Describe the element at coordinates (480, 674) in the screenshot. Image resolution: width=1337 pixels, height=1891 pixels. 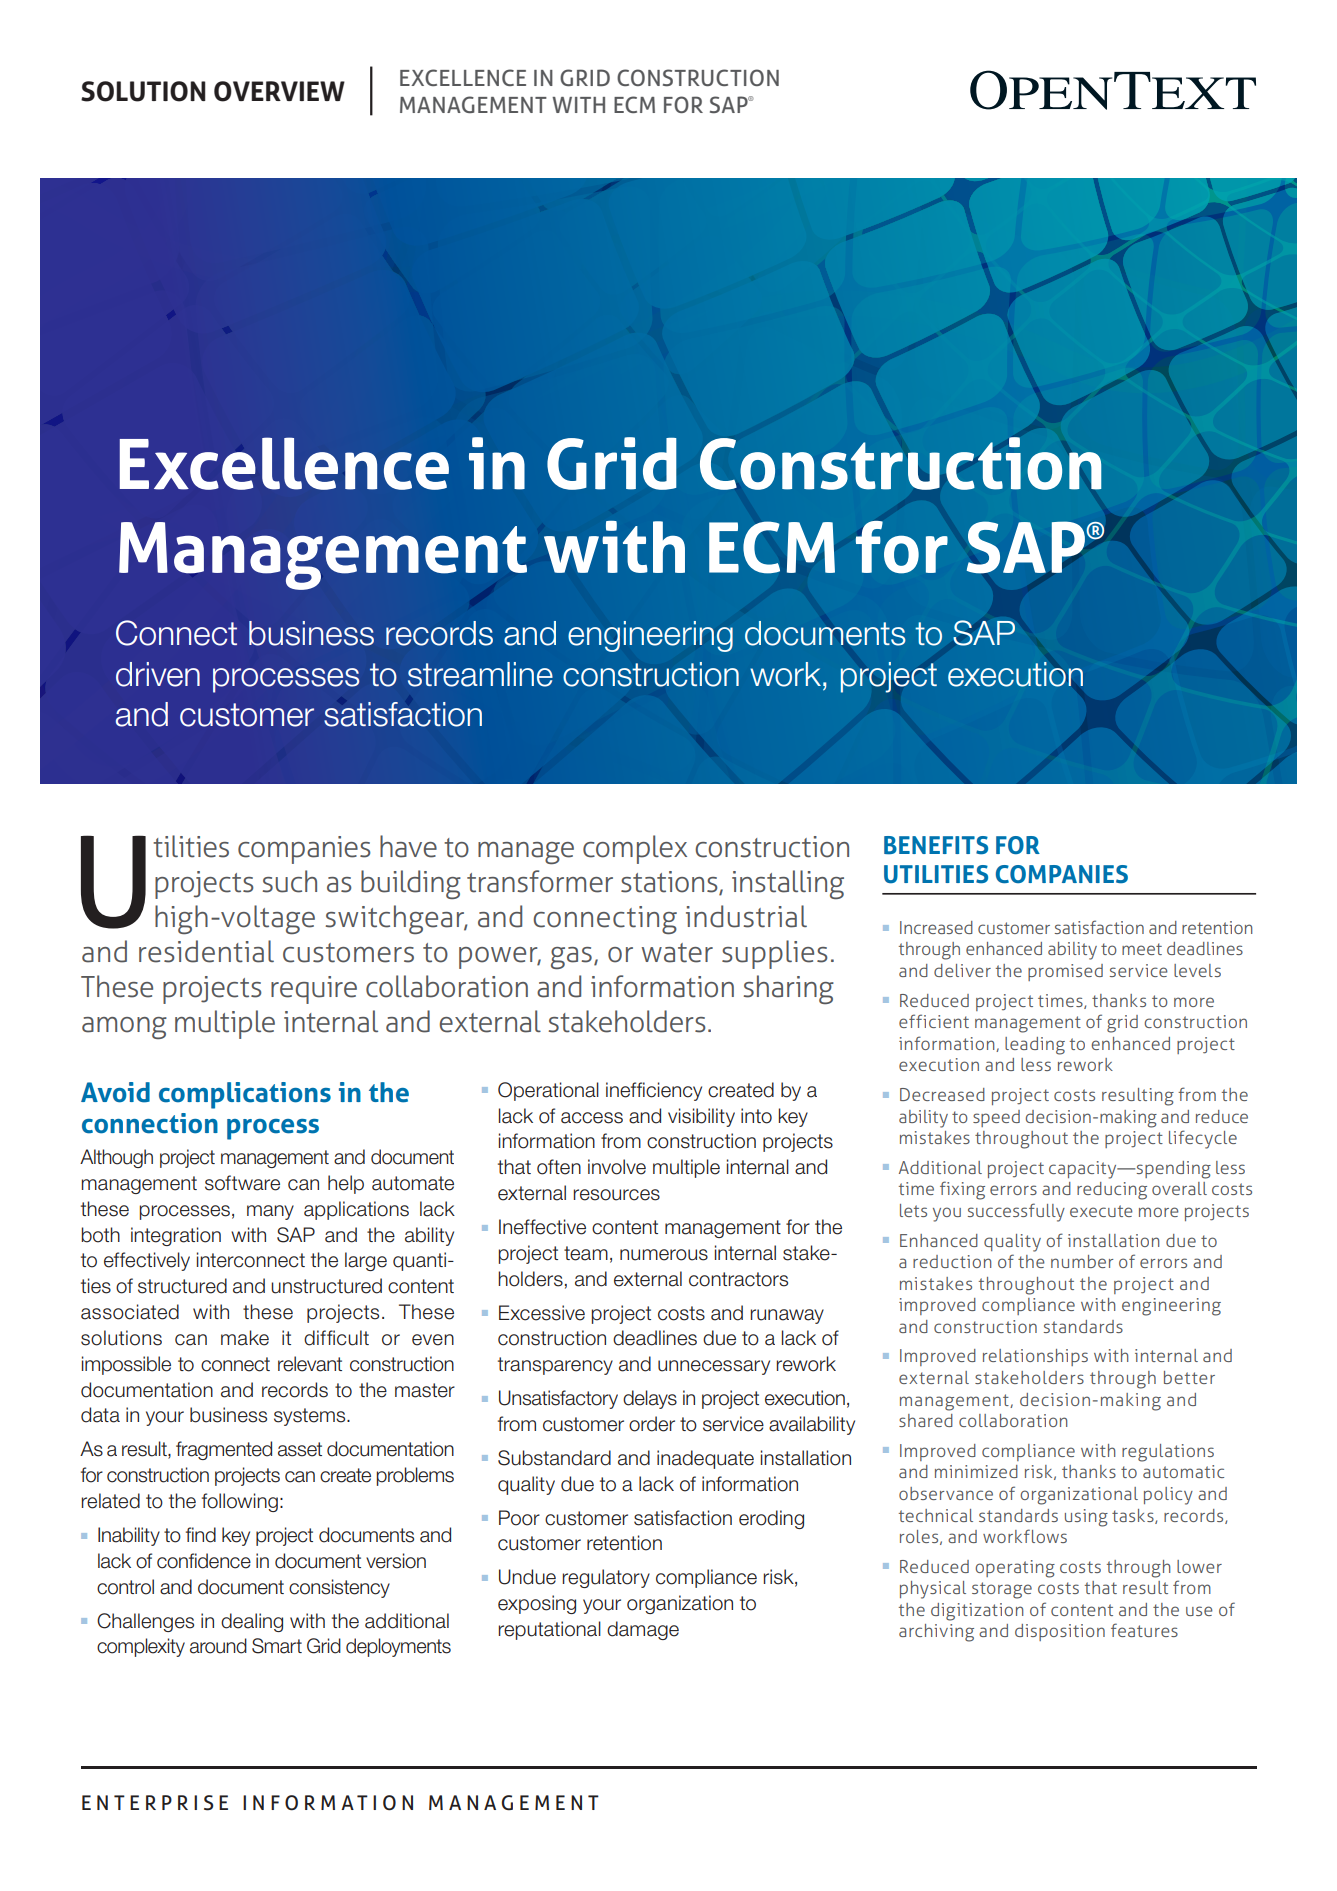
I see `streamline` at that location.
